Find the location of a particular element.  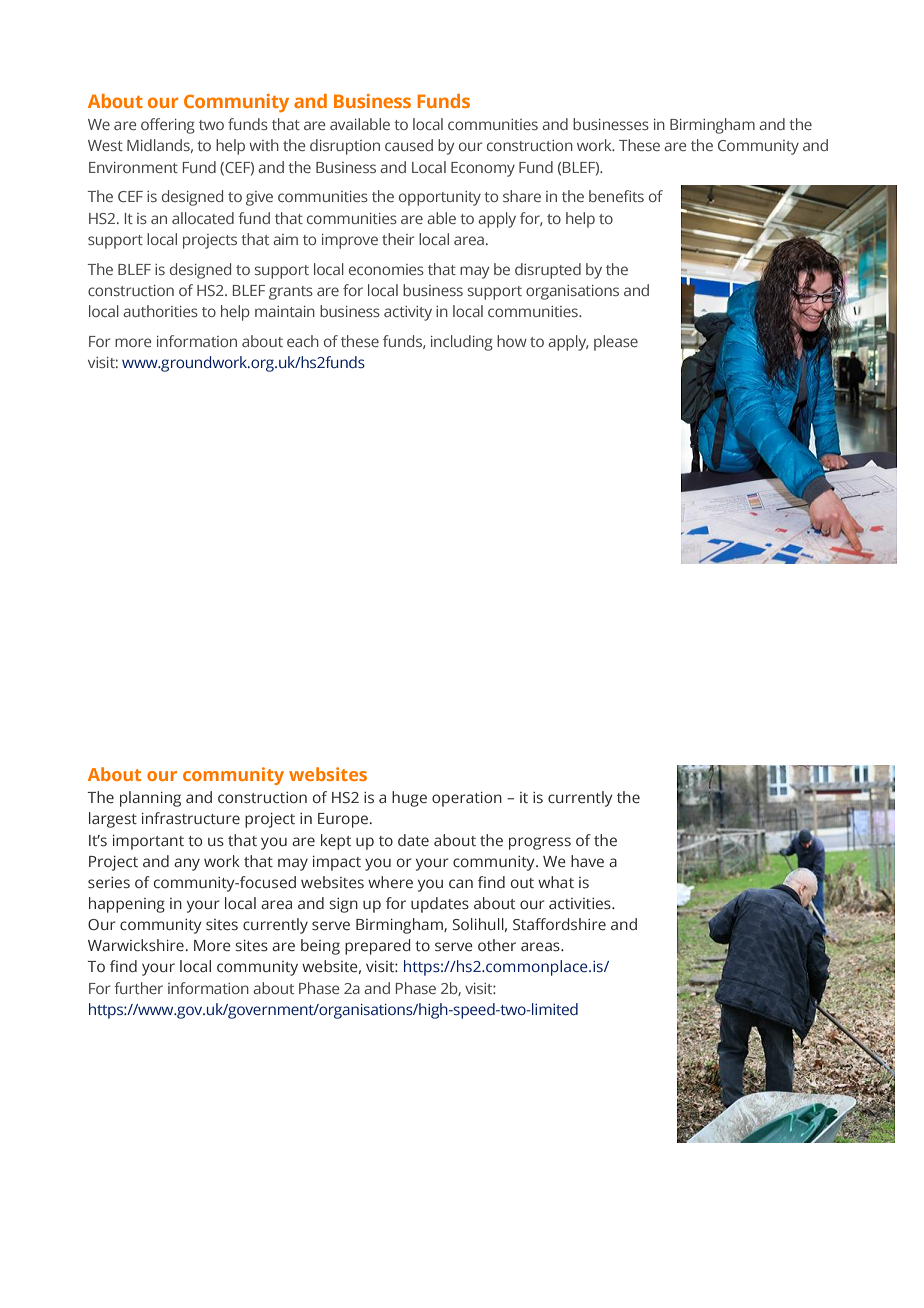

Staffordshire is located at coordinates (559, 924).
